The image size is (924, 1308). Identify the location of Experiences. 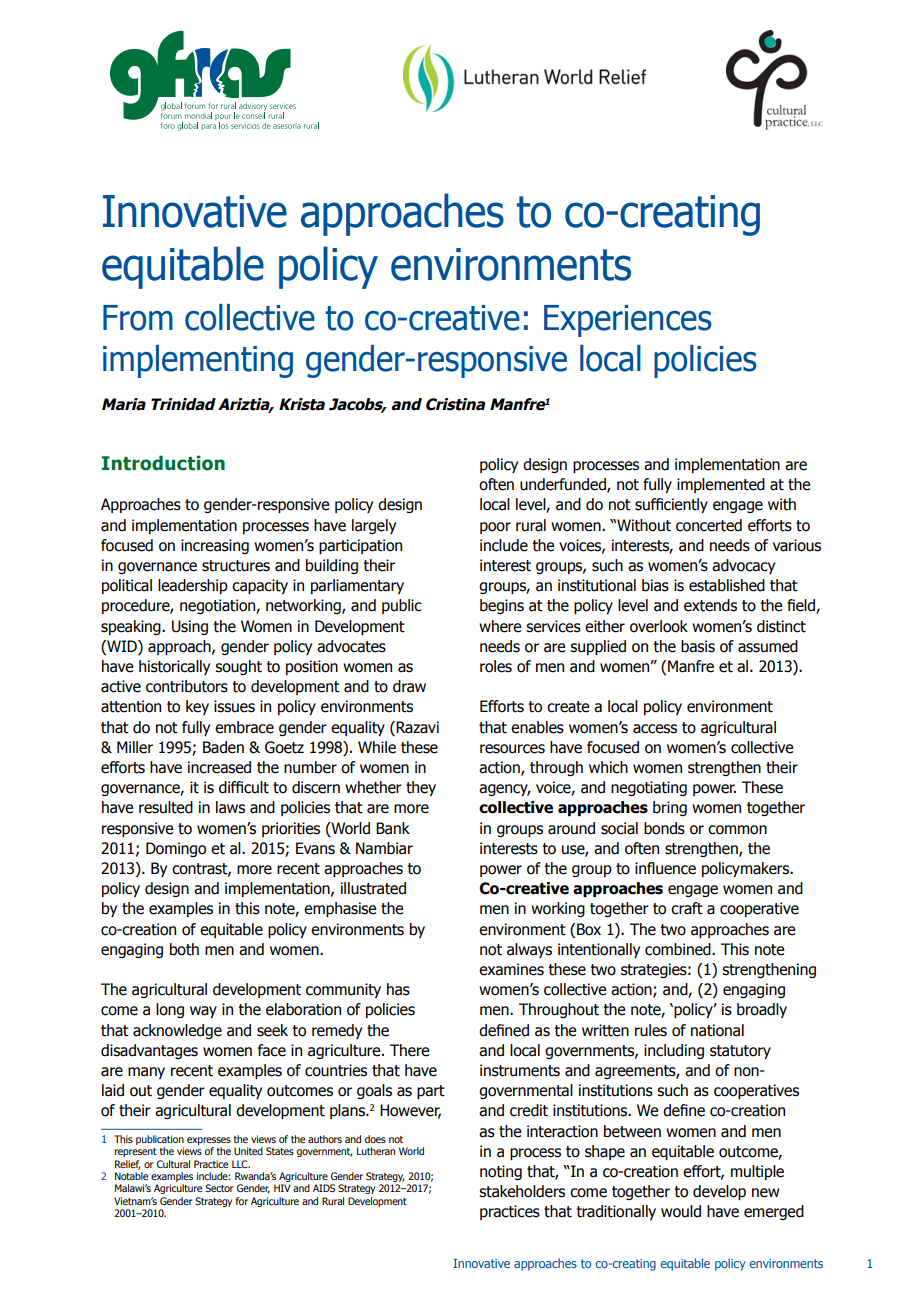
(628, 321).
